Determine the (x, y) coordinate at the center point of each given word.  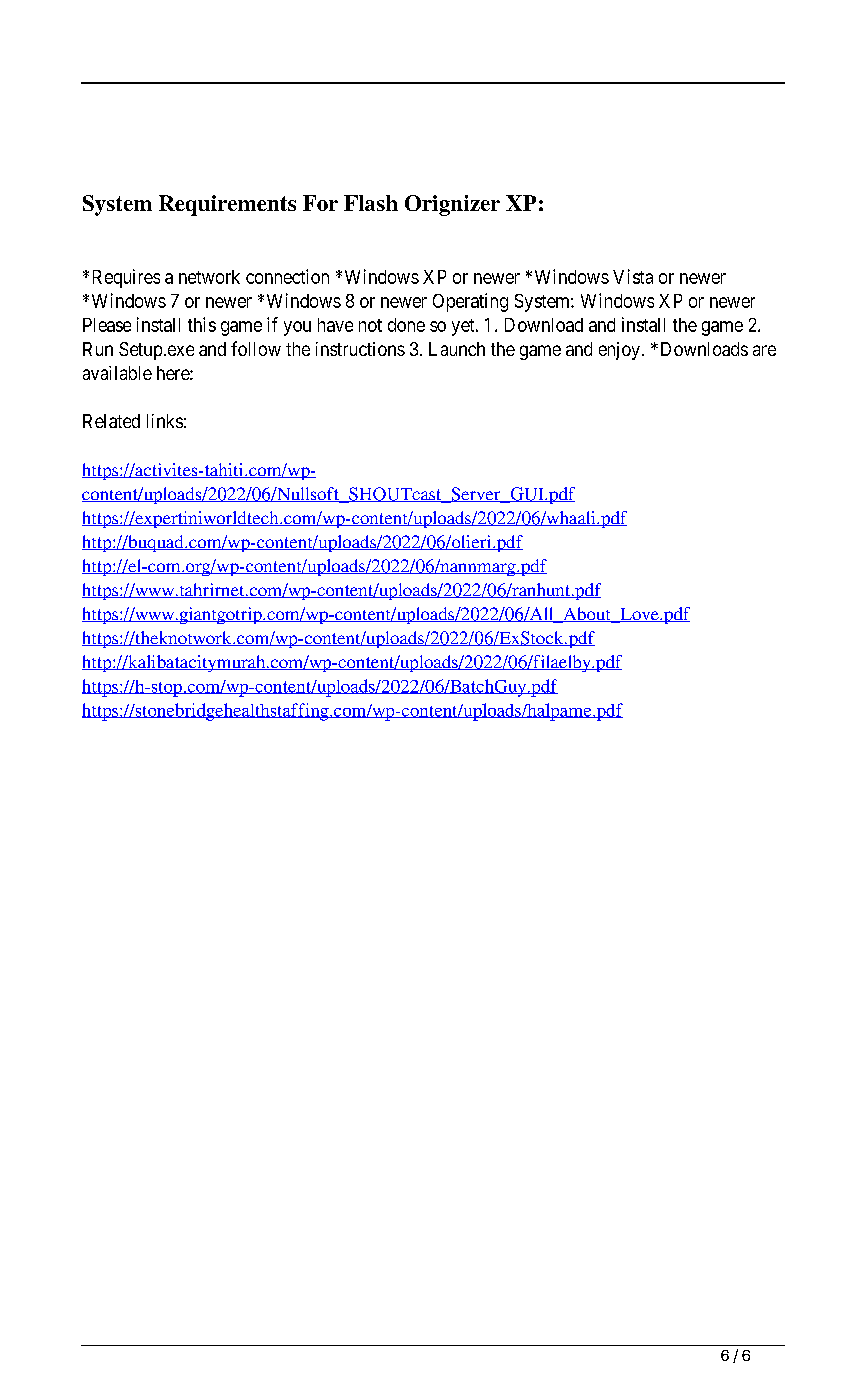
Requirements (227, 205)
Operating (470, 302)
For (320, 203)
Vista (633, 276)
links (165, 421)
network (209, 277)
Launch (457, 349)
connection (287, 276)
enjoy (619, 351)
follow (256, 348)
